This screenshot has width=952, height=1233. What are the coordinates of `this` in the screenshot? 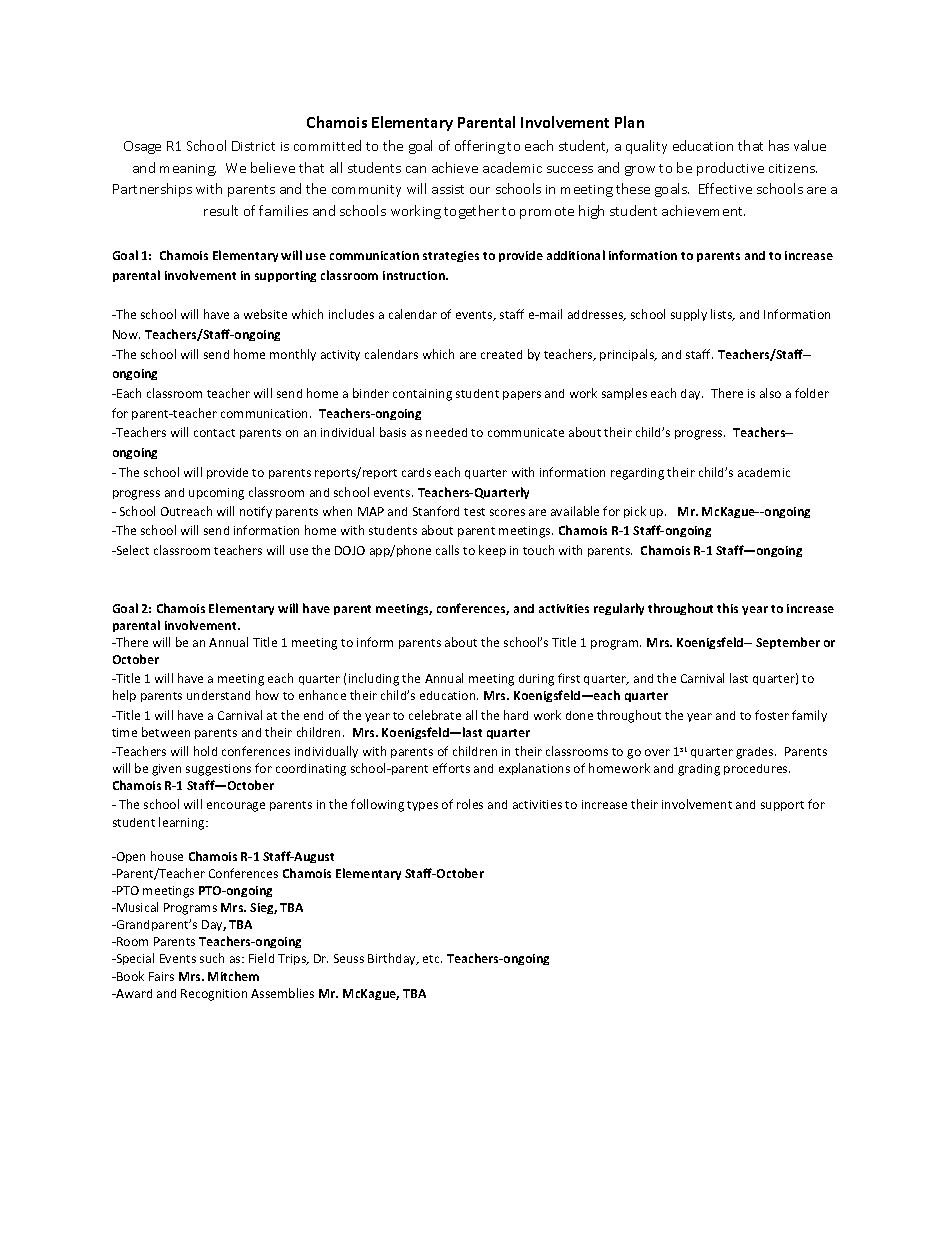 It's located at (727, 608).
